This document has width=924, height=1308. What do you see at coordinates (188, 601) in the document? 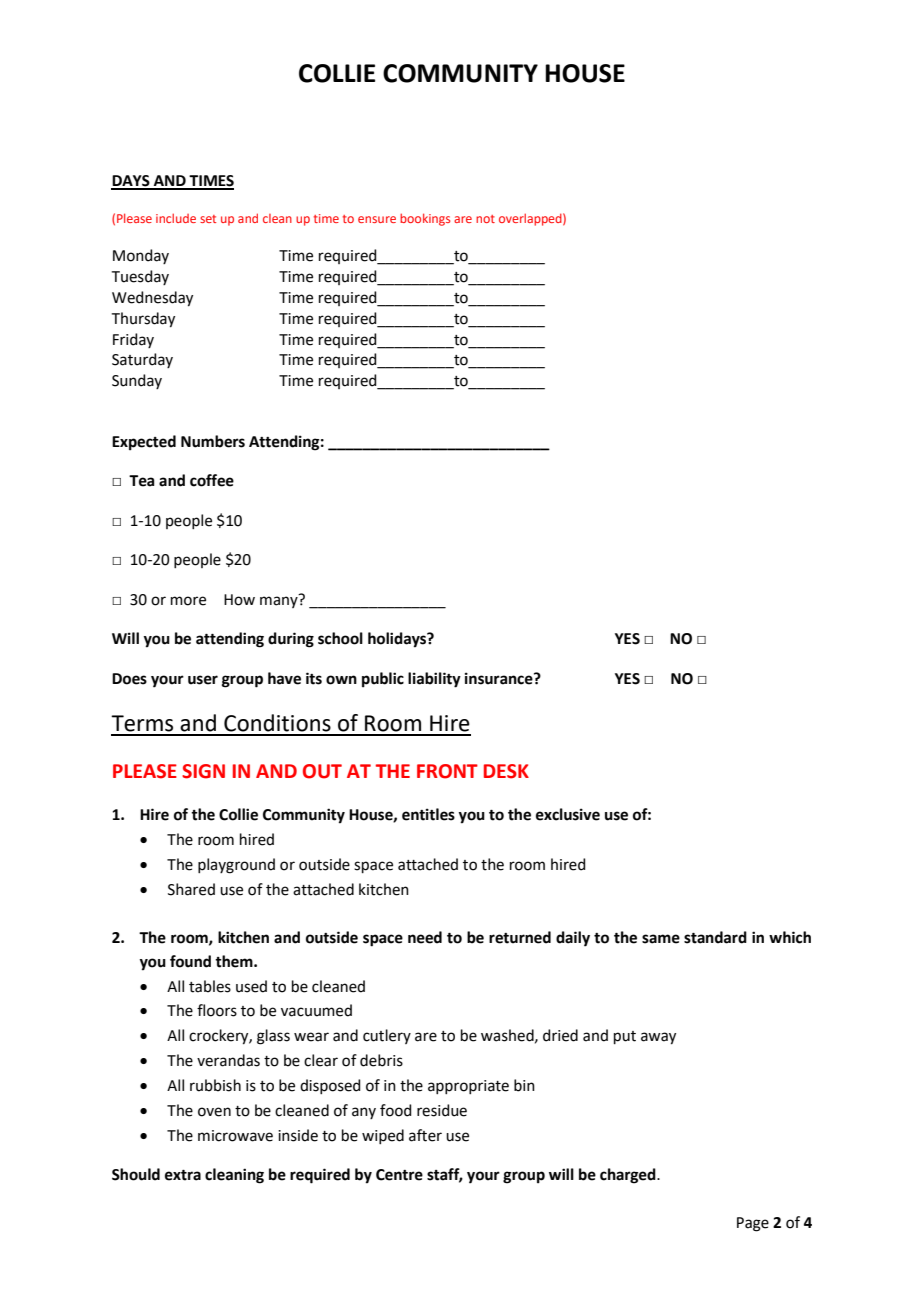
I see `more` at bounding box center [188, 601].
